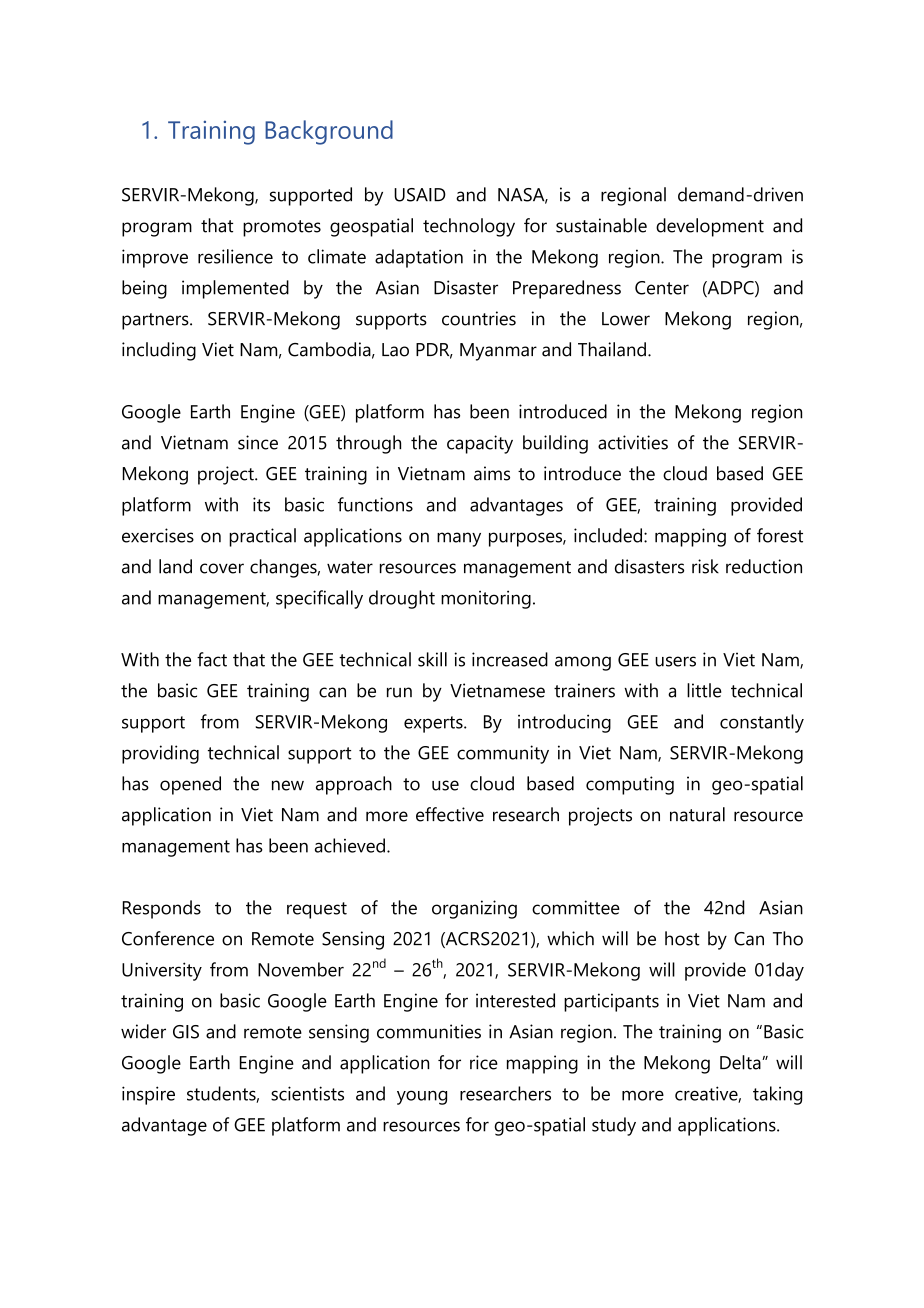  I want to click on promotes, so click(282, 228).
